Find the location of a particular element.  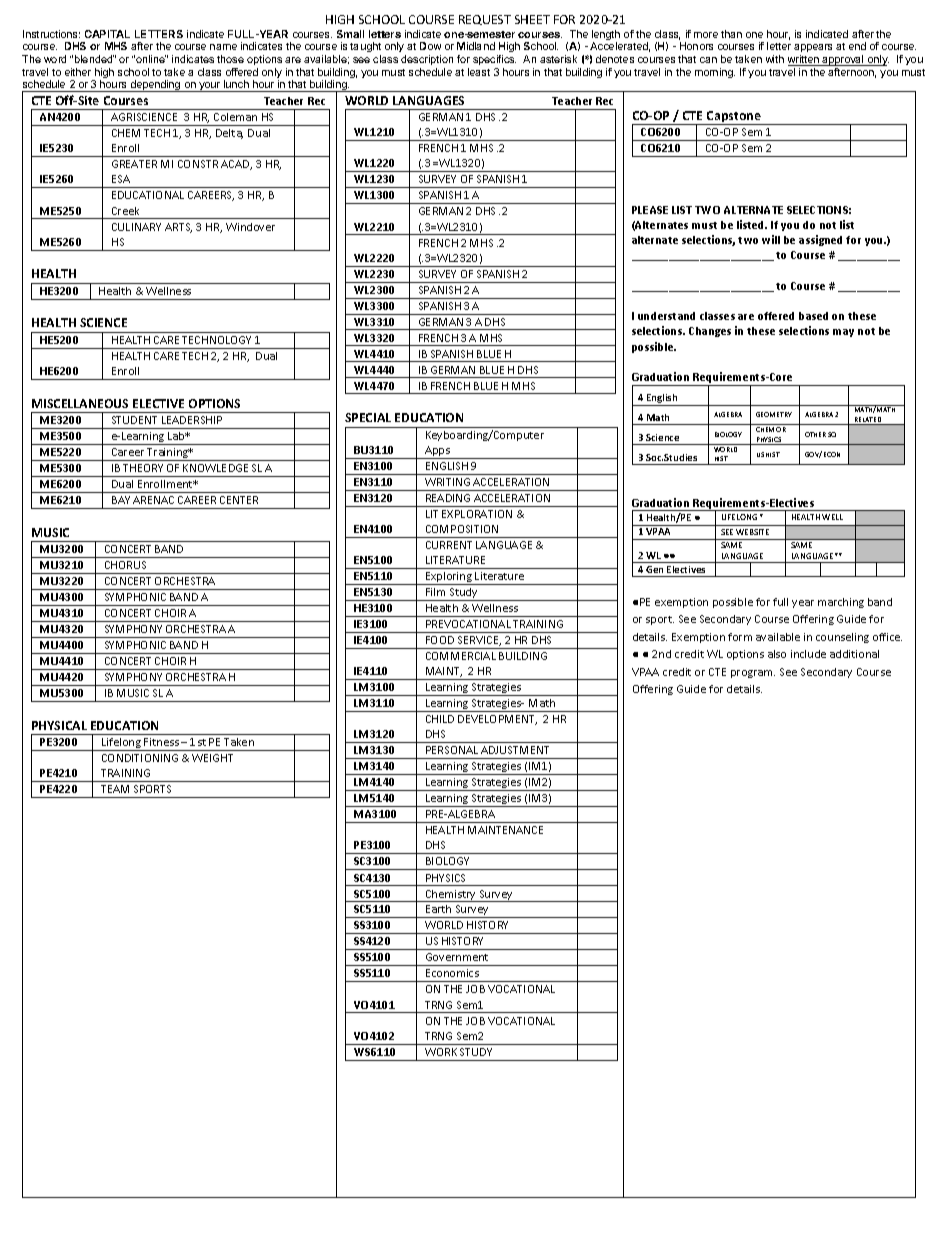

appears is located at coordinates (813, 50).
